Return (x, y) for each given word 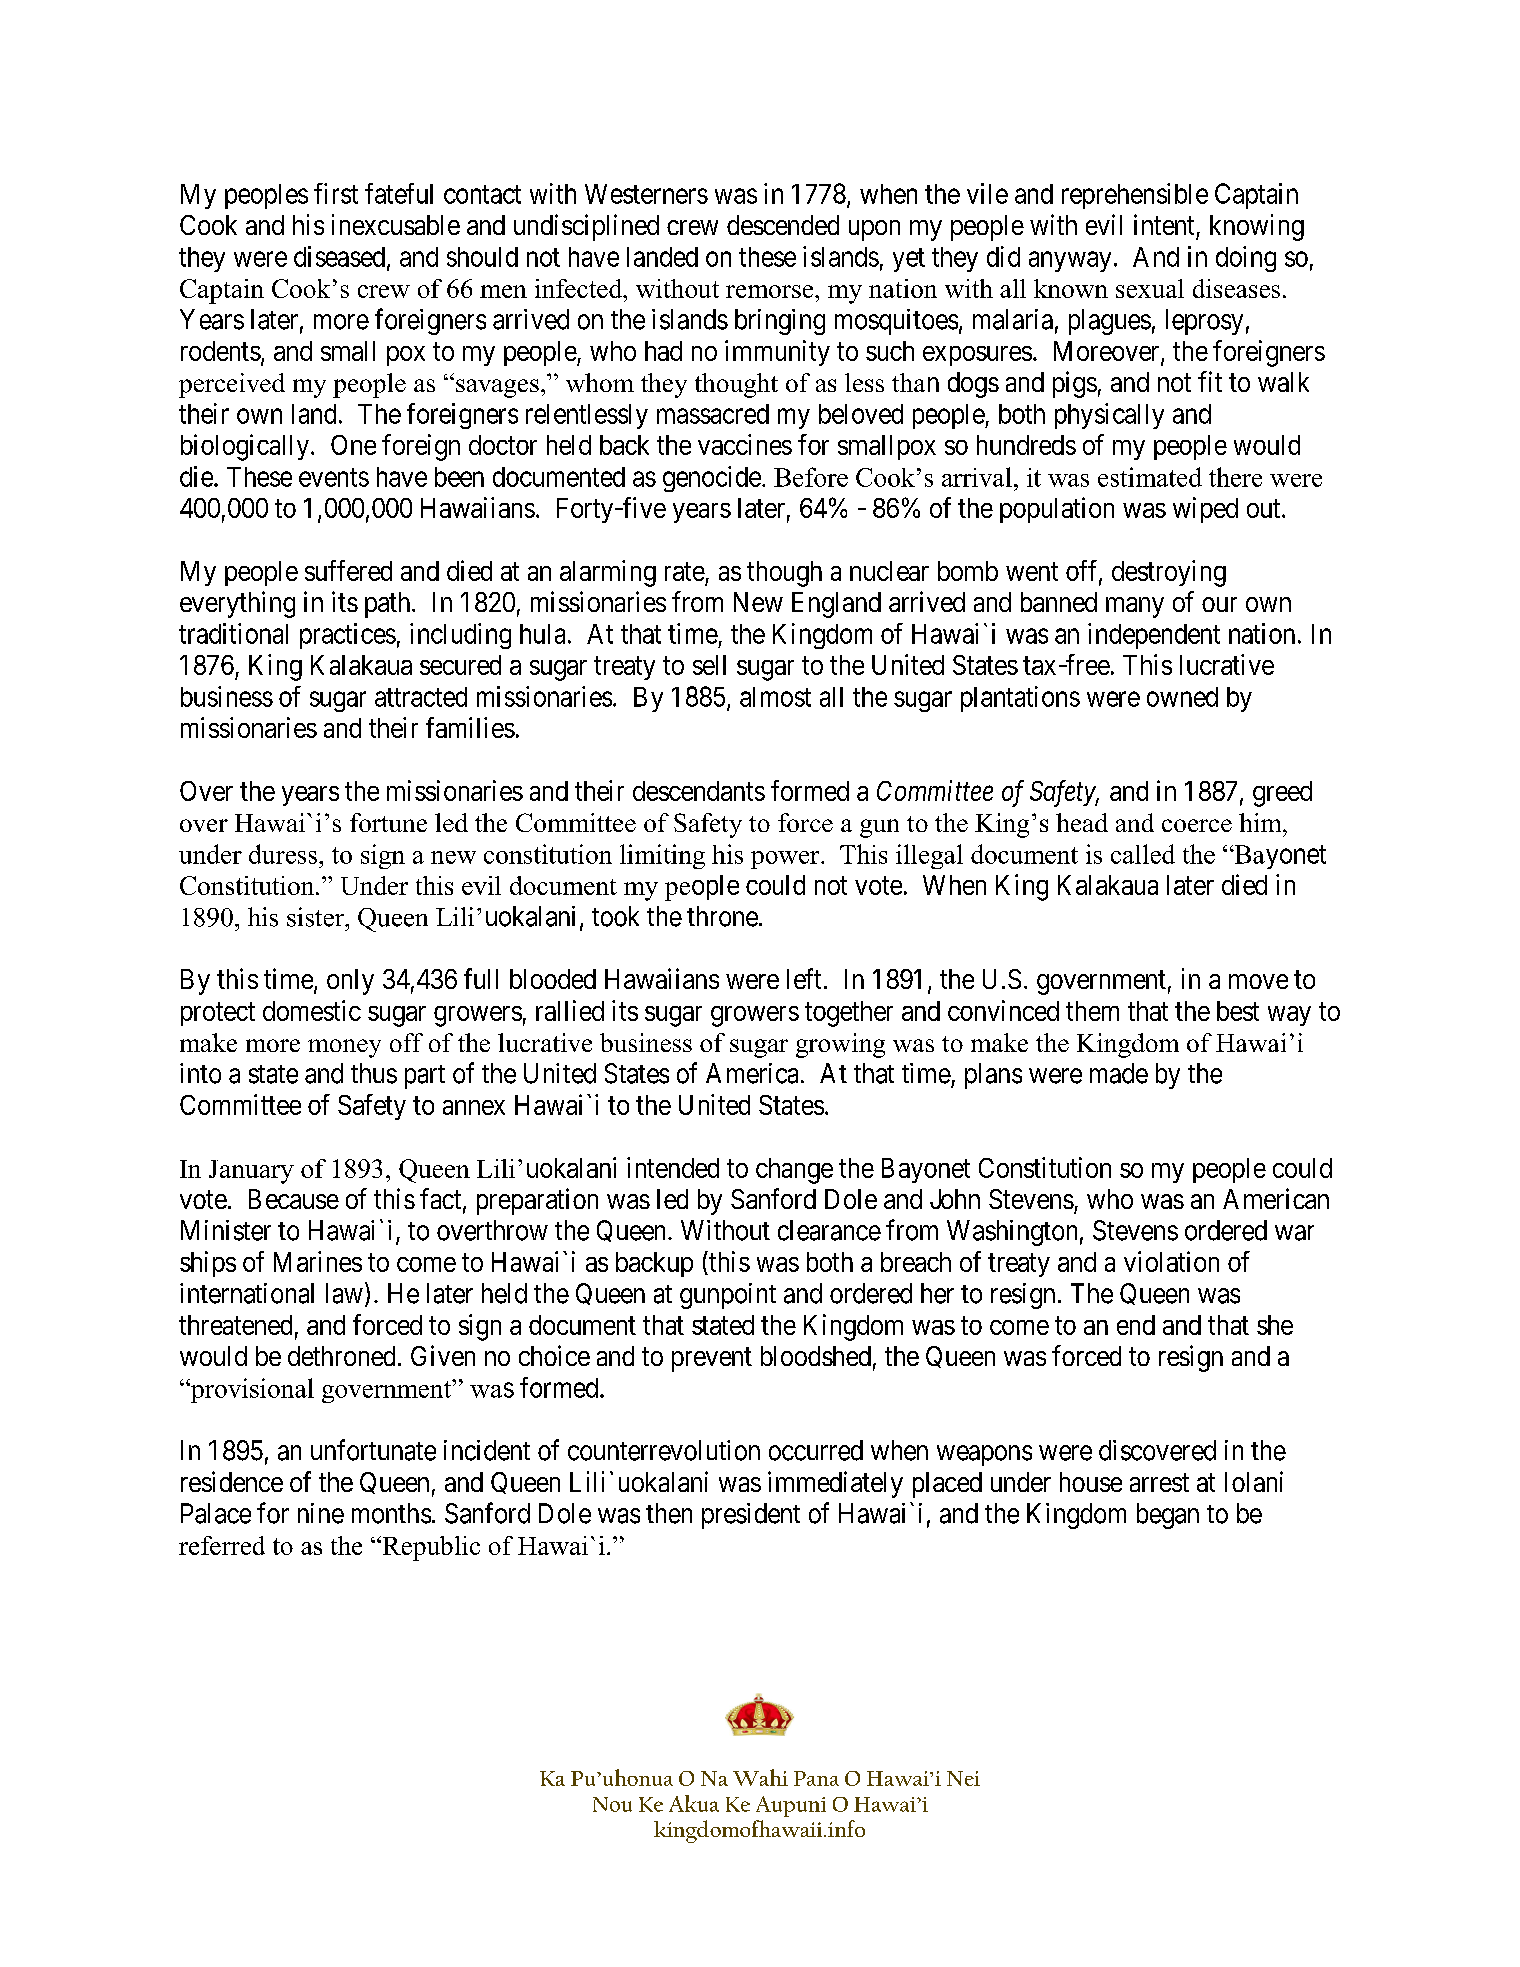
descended (783, 225)
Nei (963, 1778)
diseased (341, 257)
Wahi (760, 1777)
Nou (612, 1804)
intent (1164, 224)
